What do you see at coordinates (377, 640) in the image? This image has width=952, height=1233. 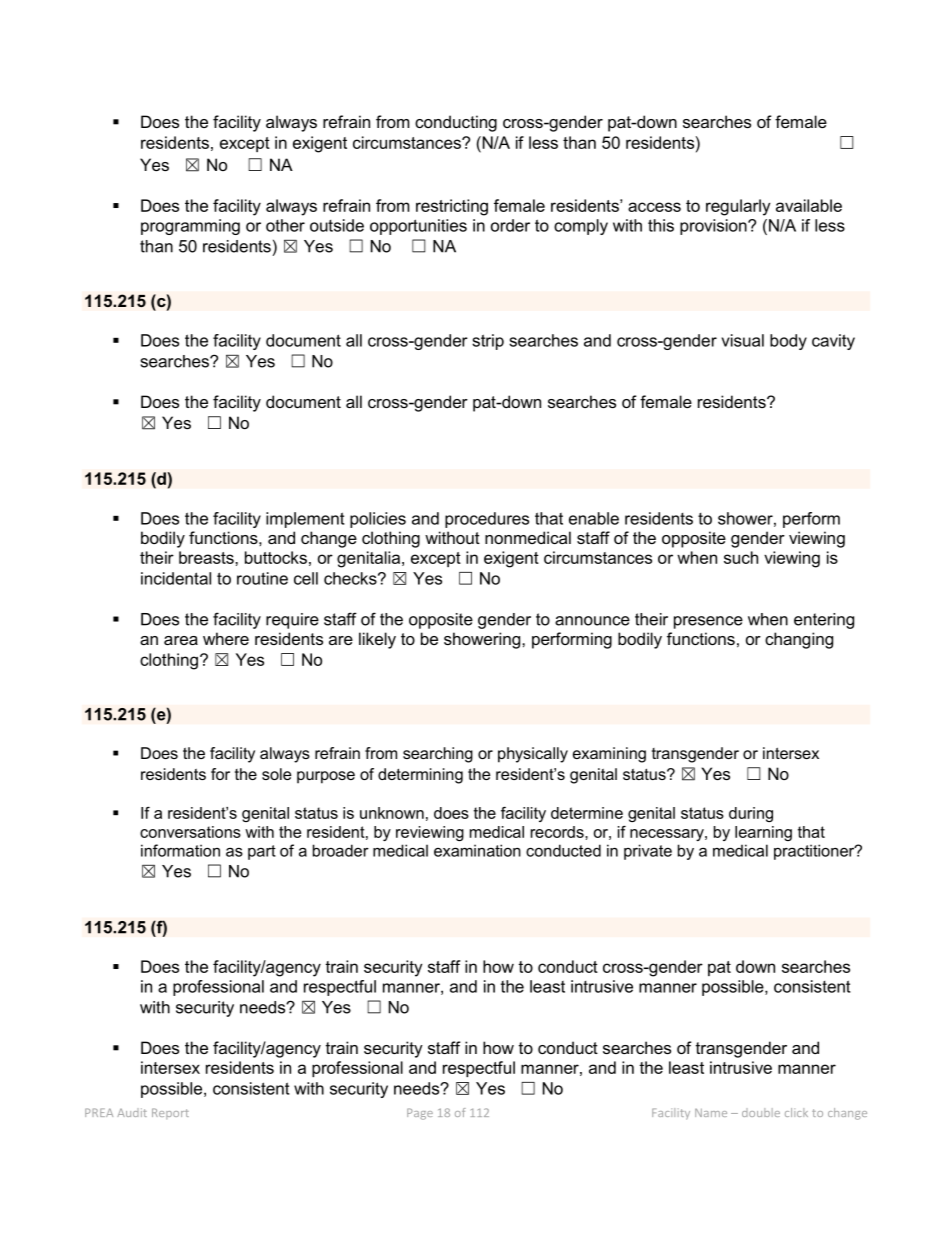 I see `likely` at bounding box center [377, 640].
